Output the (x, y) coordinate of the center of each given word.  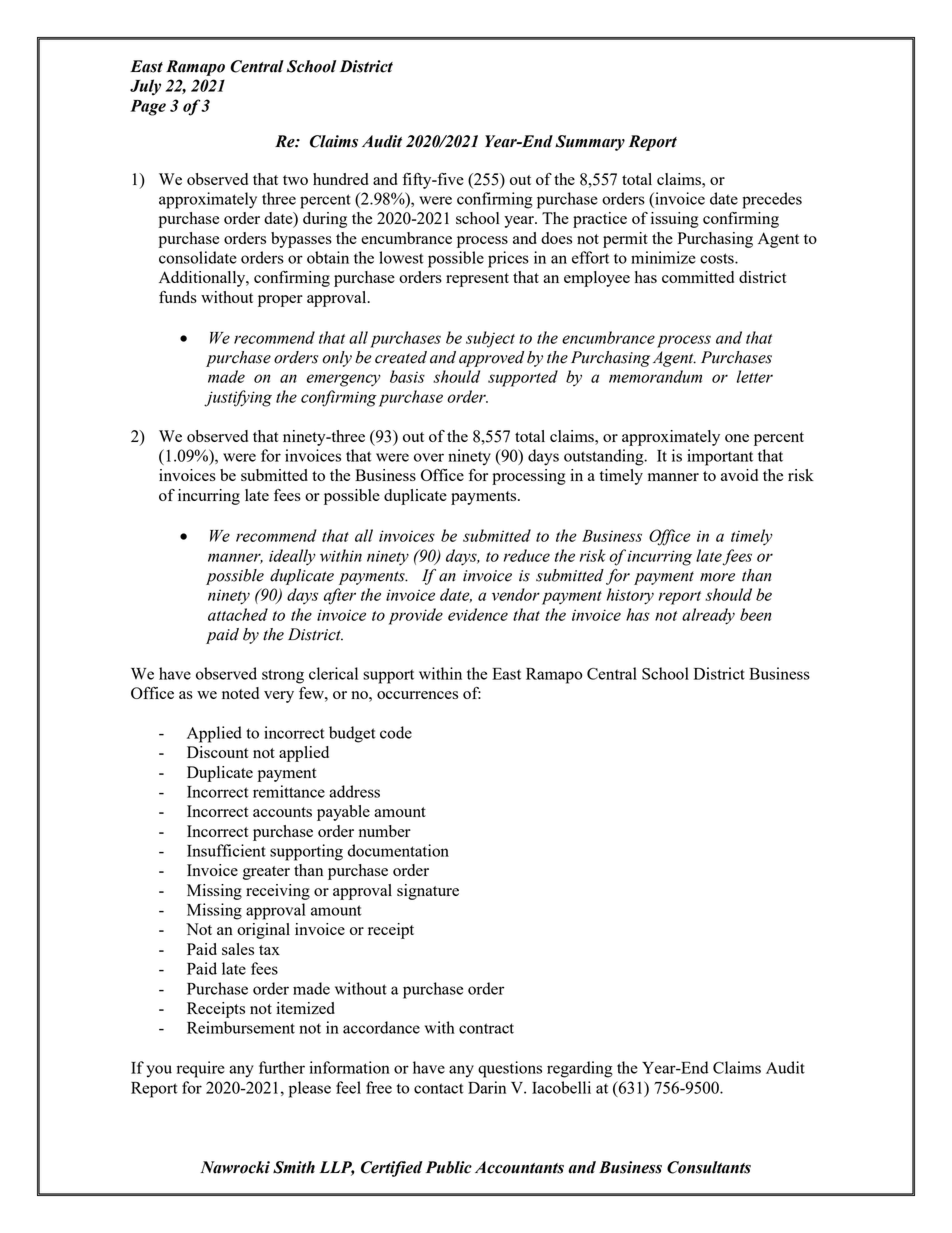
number (385, 831)
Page (148, 108)
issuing (675, 220)
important (720, 457)
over (429, 457)
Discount (218, 752)
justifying (238, 398)
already (708, 616)
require (201, 1069)
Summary (590, 143)
